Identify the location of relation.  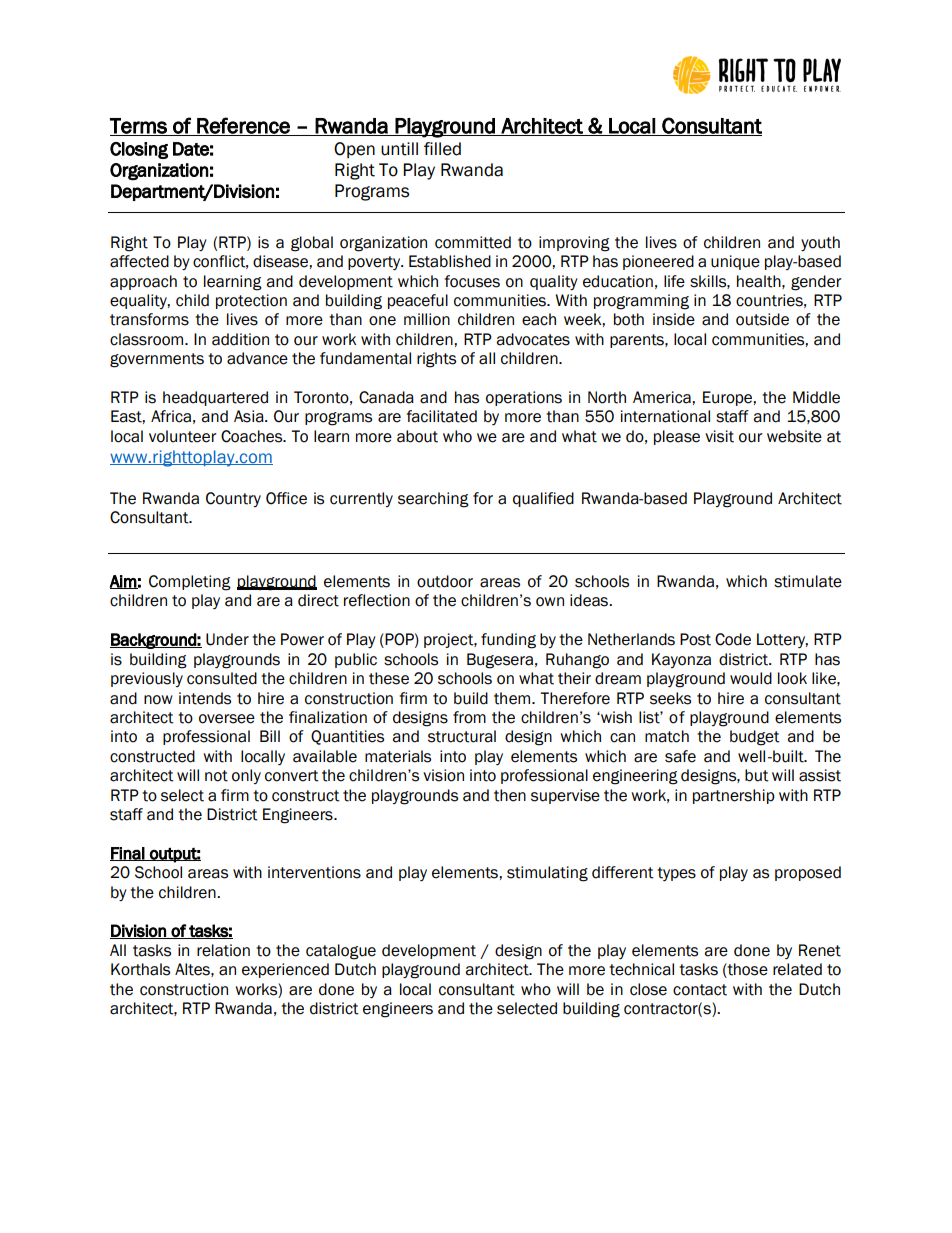
(223, 950).
